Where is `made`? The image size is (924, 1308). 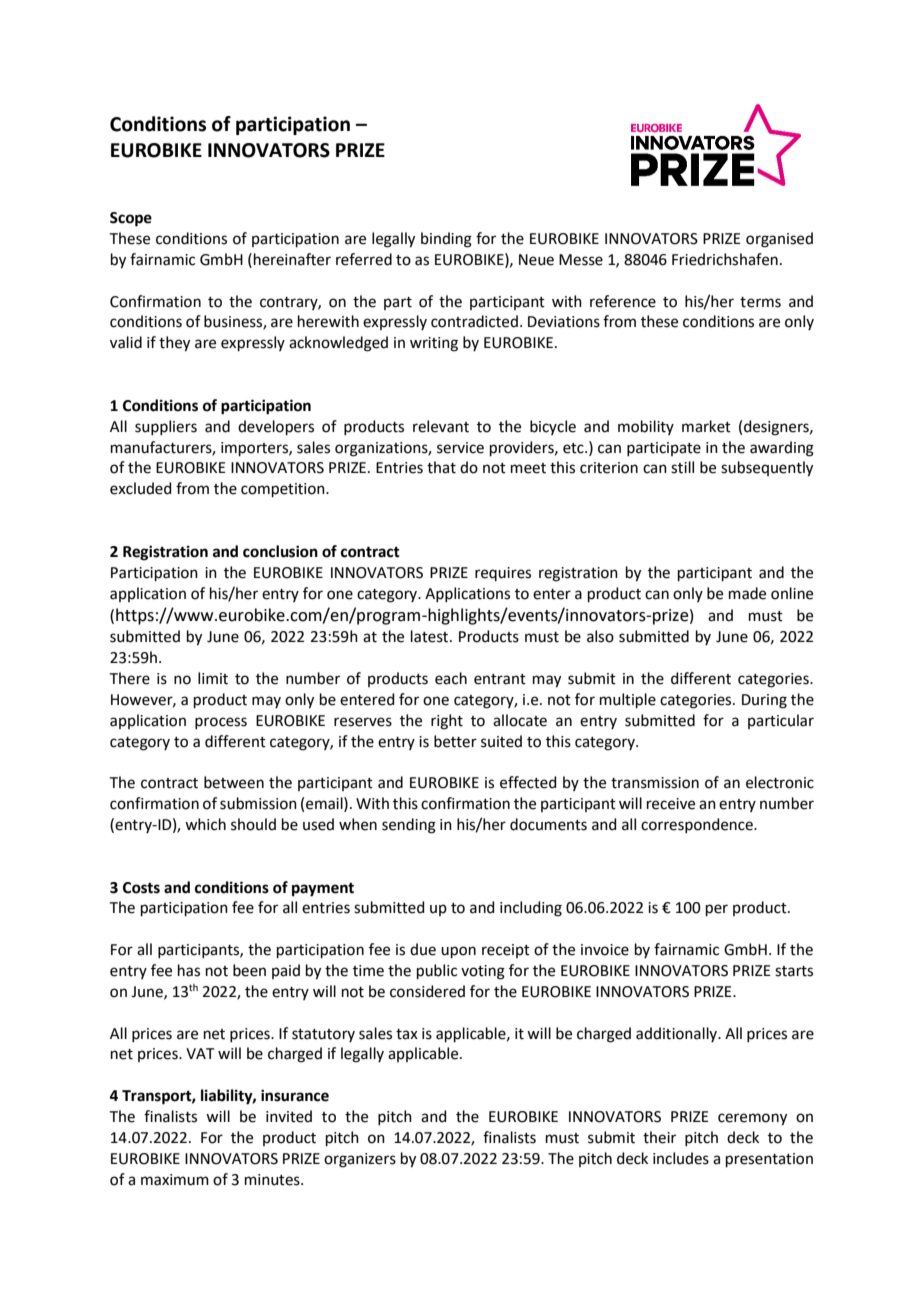
made is located at coordinates (747, 593).
